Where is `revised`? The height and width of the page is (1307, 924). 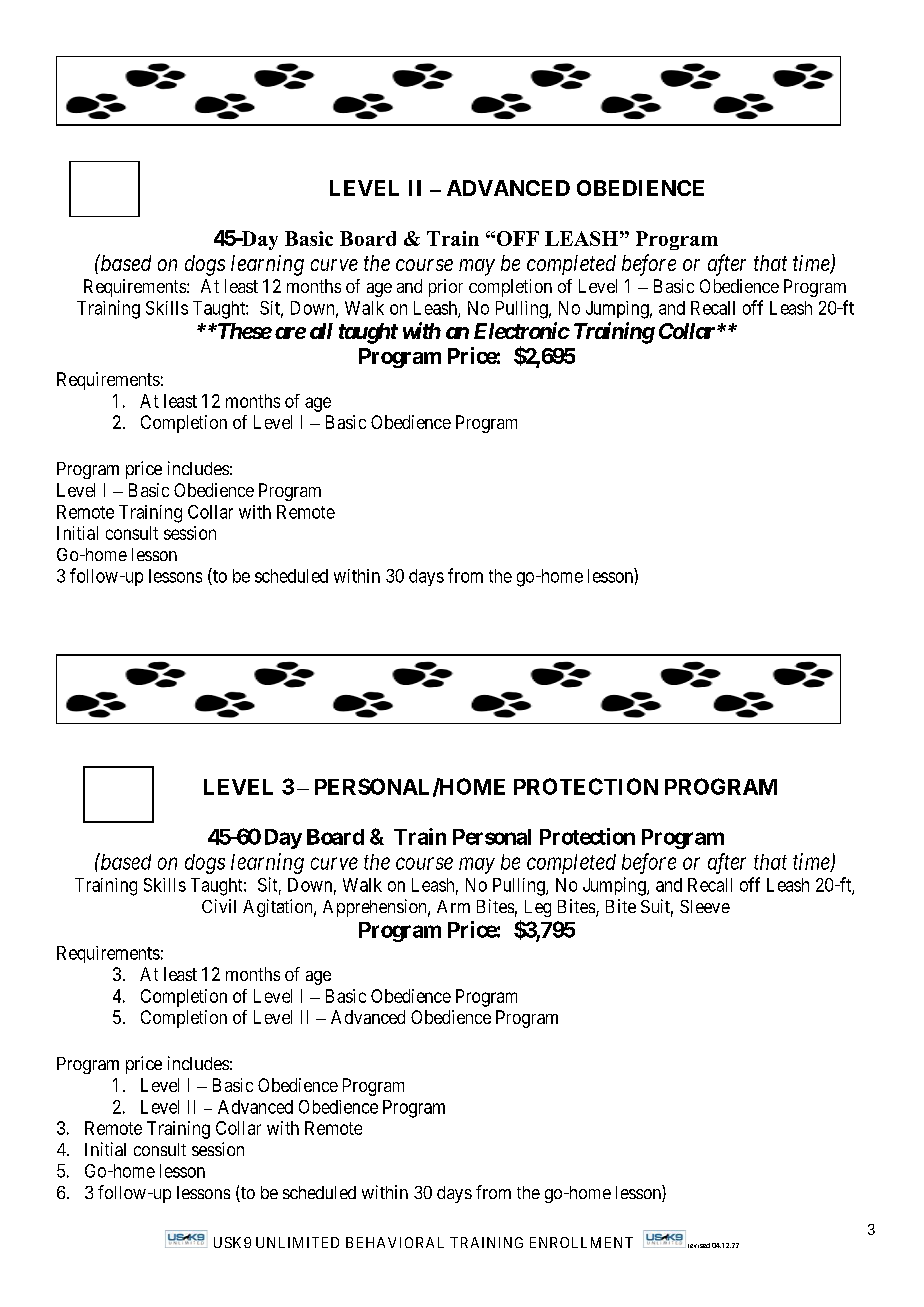 revised is located at coordinates (697, 1245).
